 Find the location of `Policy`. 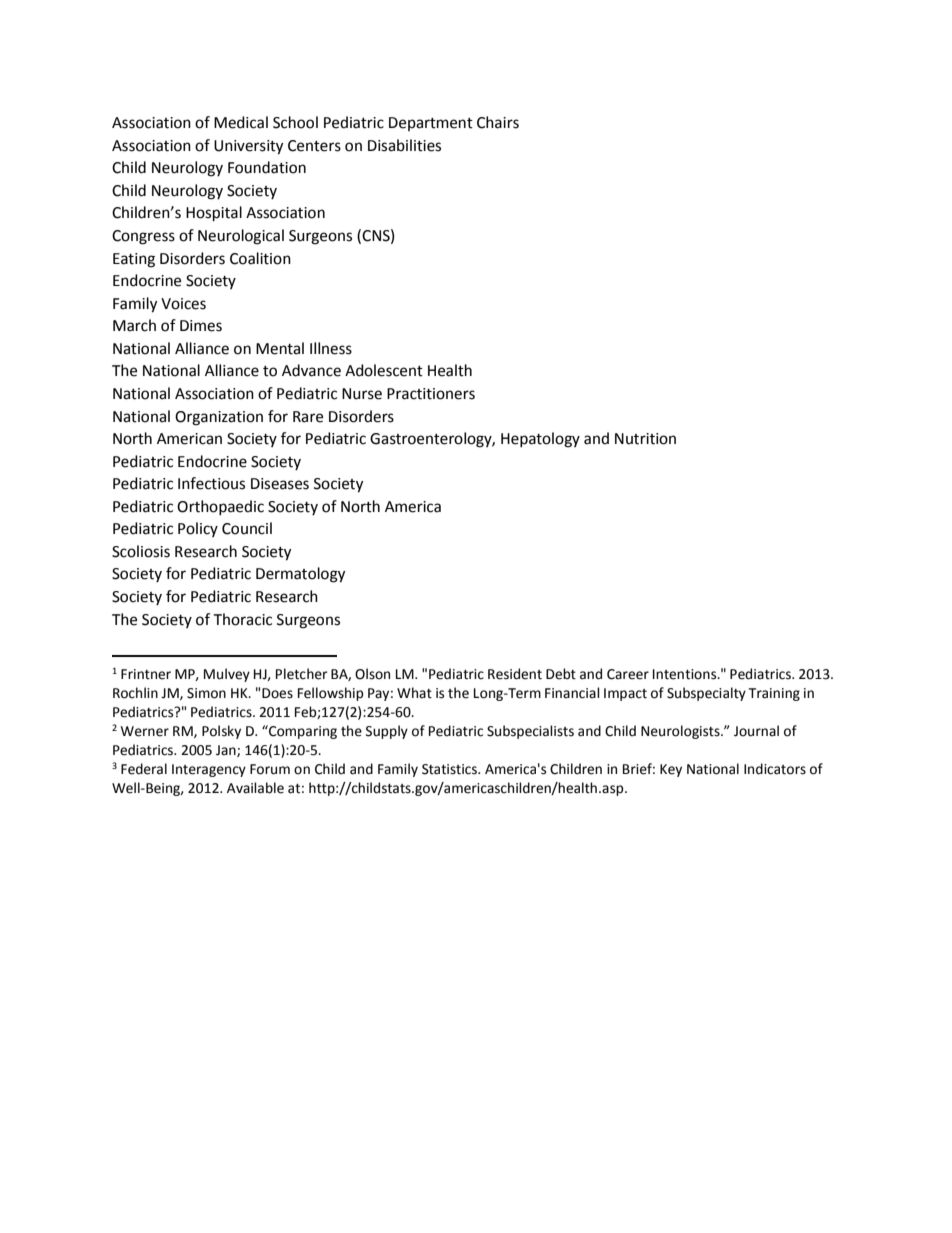

Policy is located at coordinates (198, 529).
